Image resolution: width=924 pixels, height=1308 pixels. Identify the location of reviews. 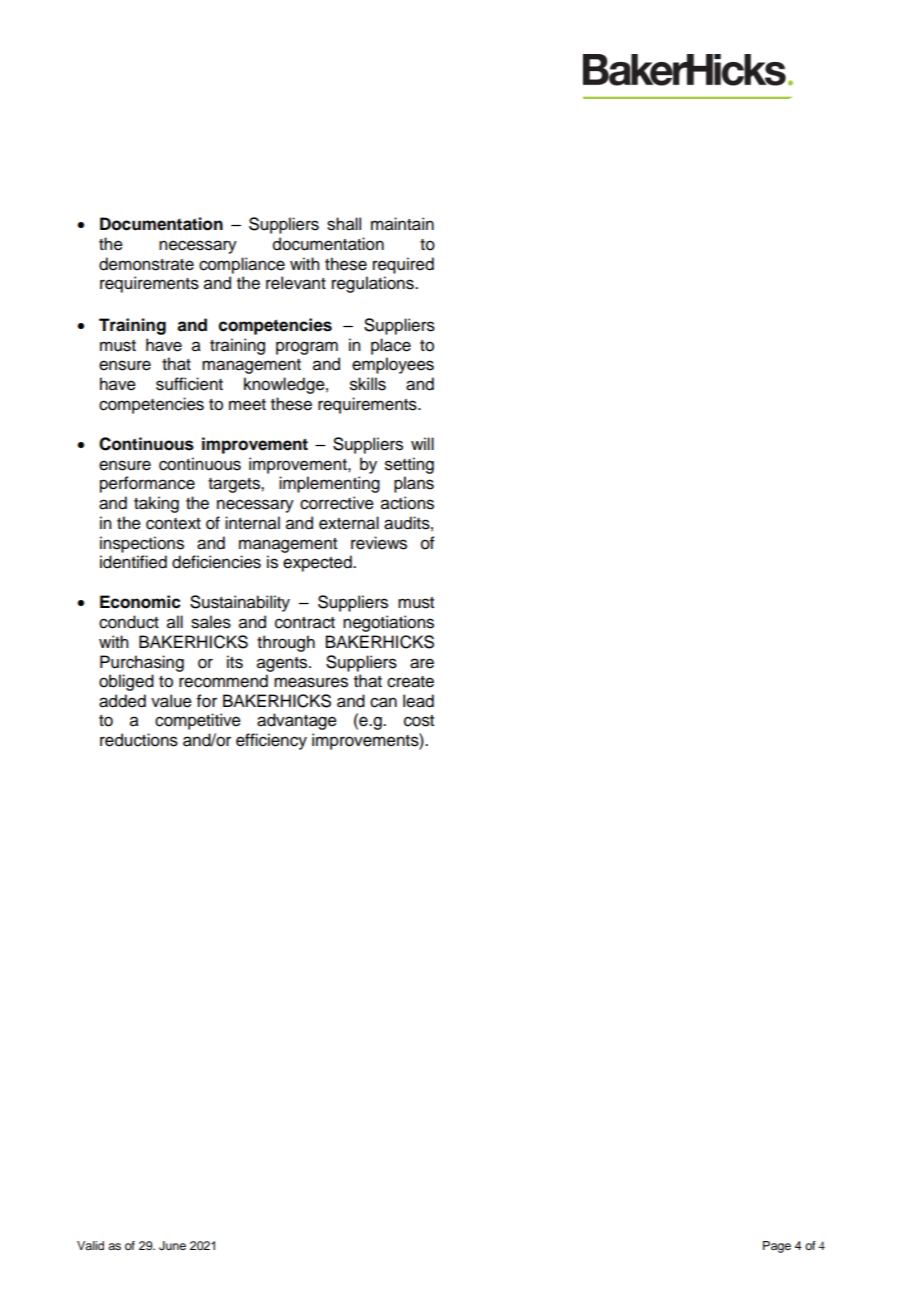
(379, 543).
